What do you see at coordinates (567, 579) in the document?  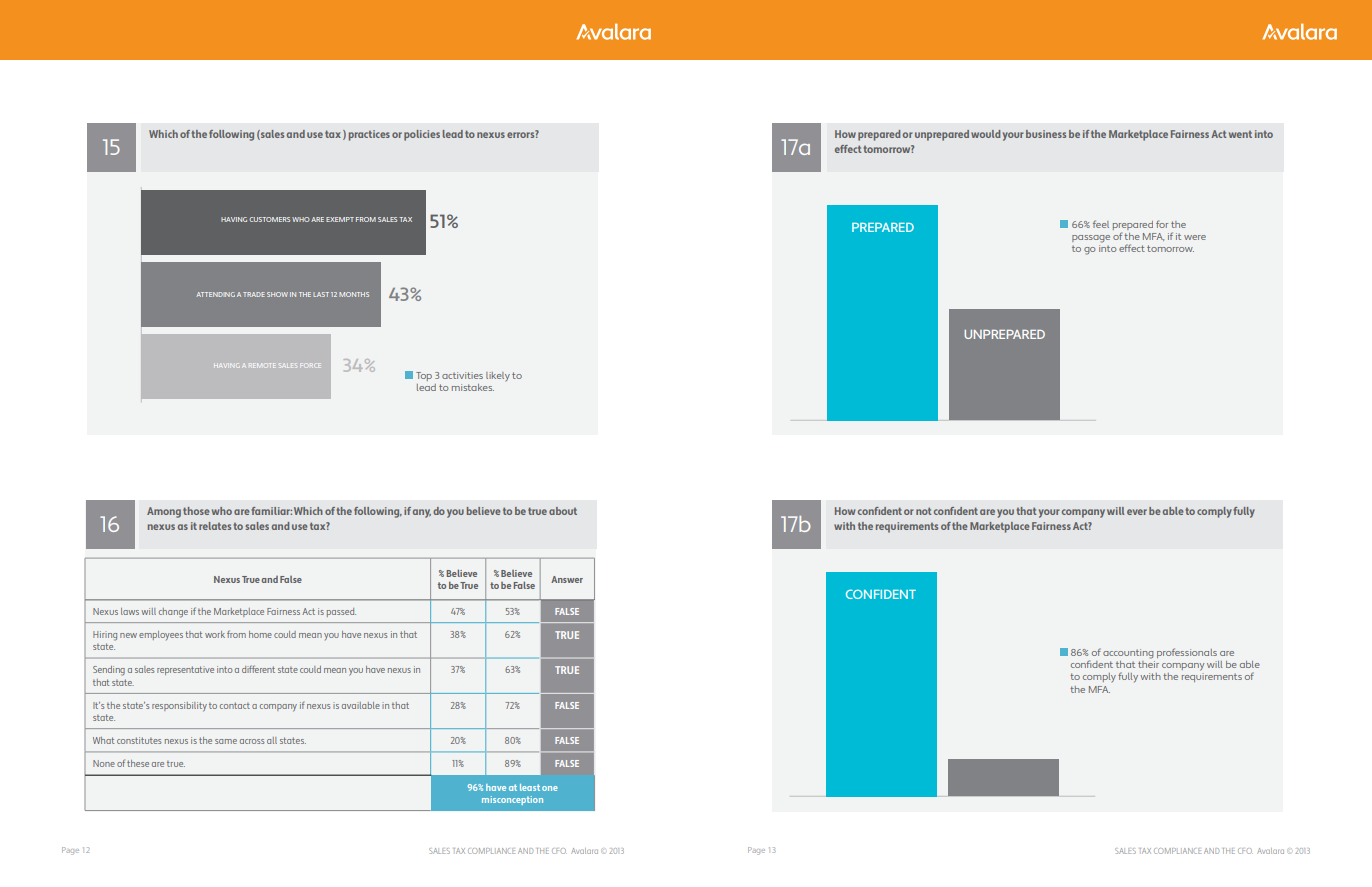 I see `Answer` at bounding box center [567, 579].
